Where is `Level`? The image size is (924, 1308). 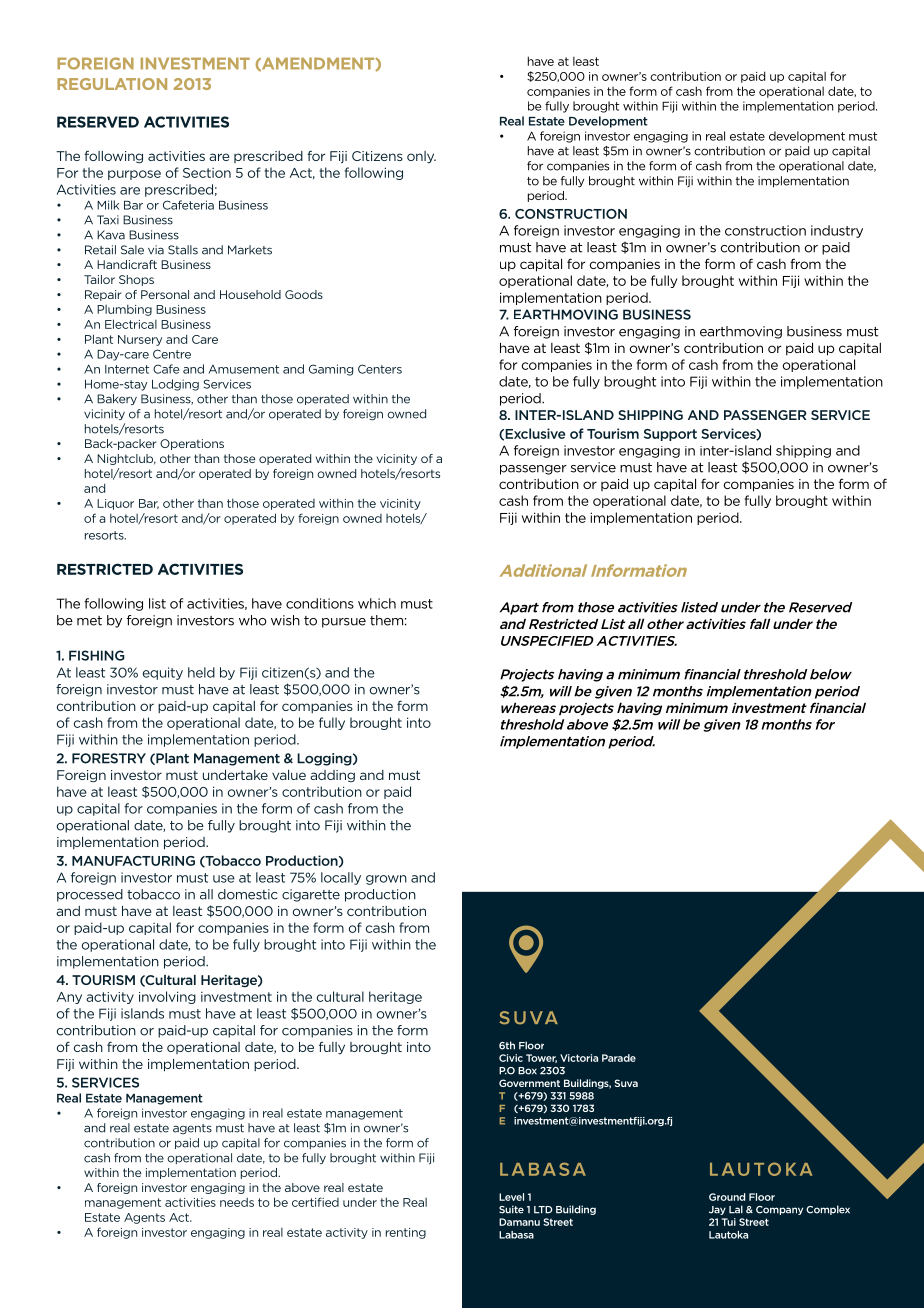 Level is located at coordinates (511, 1197).
